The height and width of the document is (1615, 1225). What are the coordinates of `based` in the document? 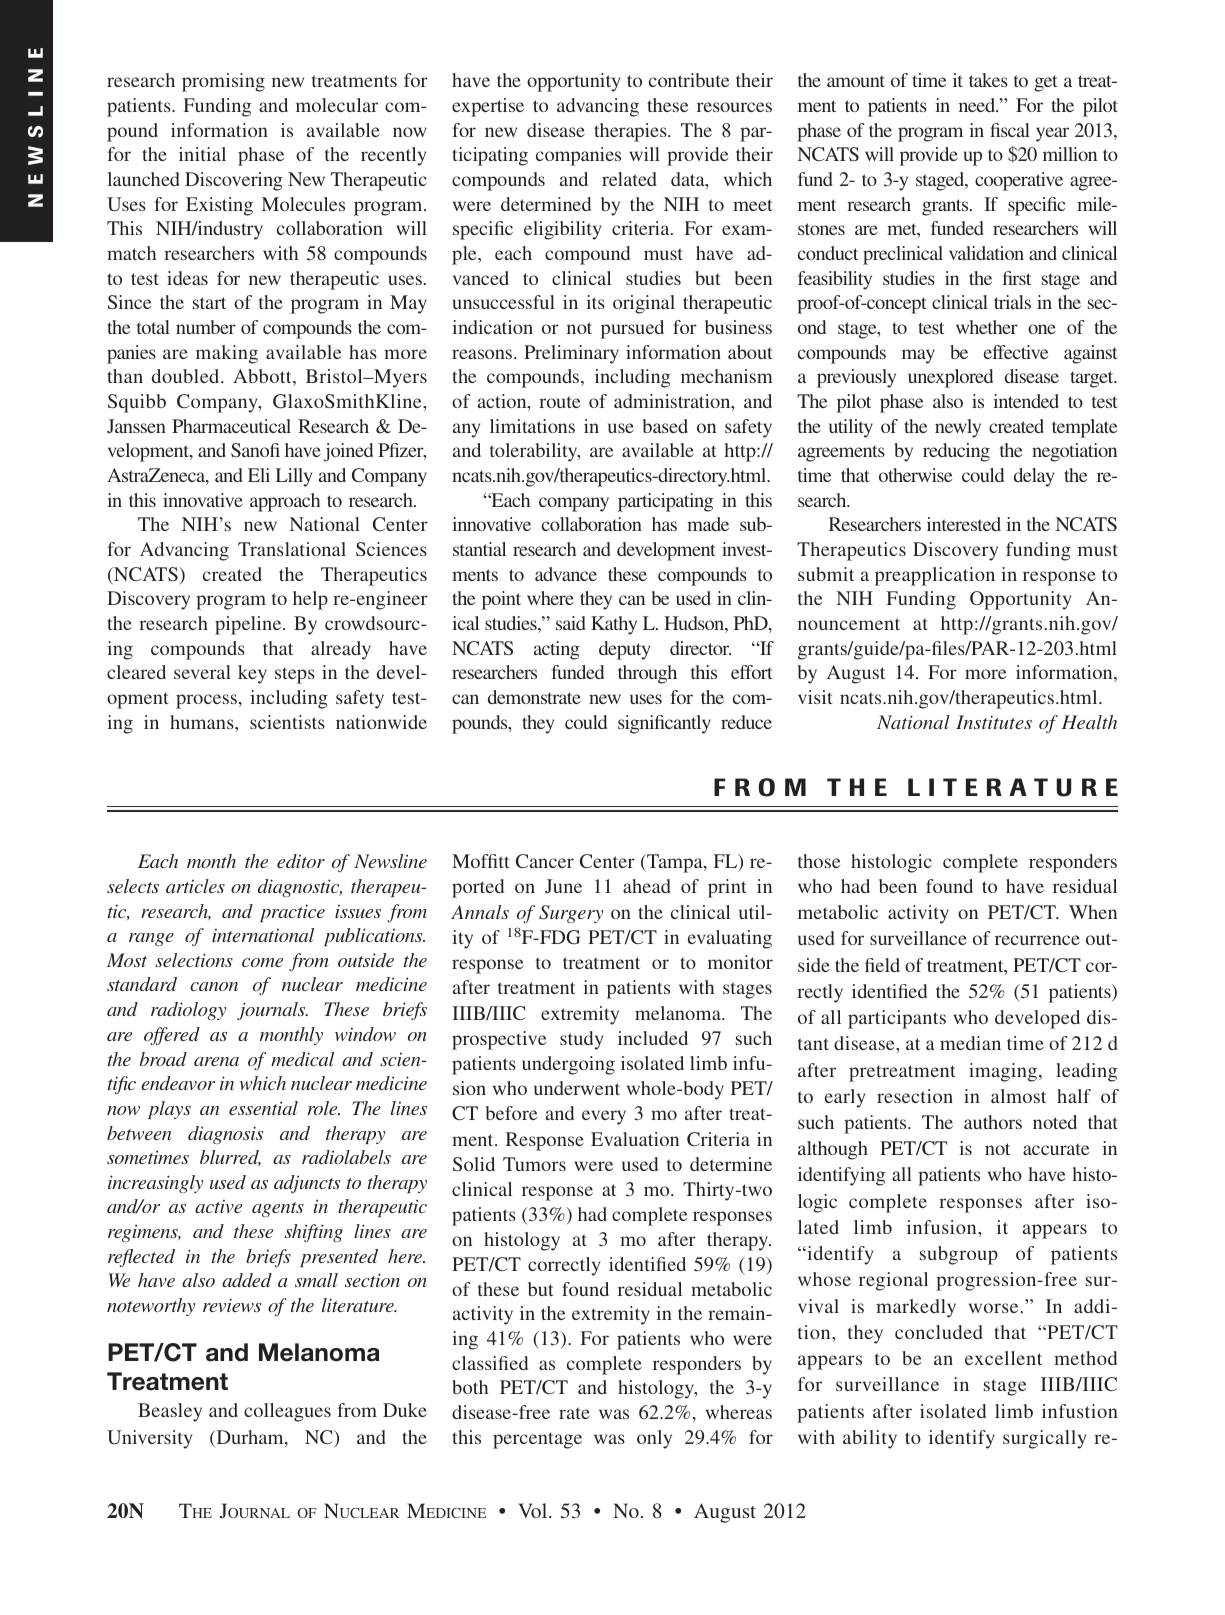 It's located at (665, 426).
